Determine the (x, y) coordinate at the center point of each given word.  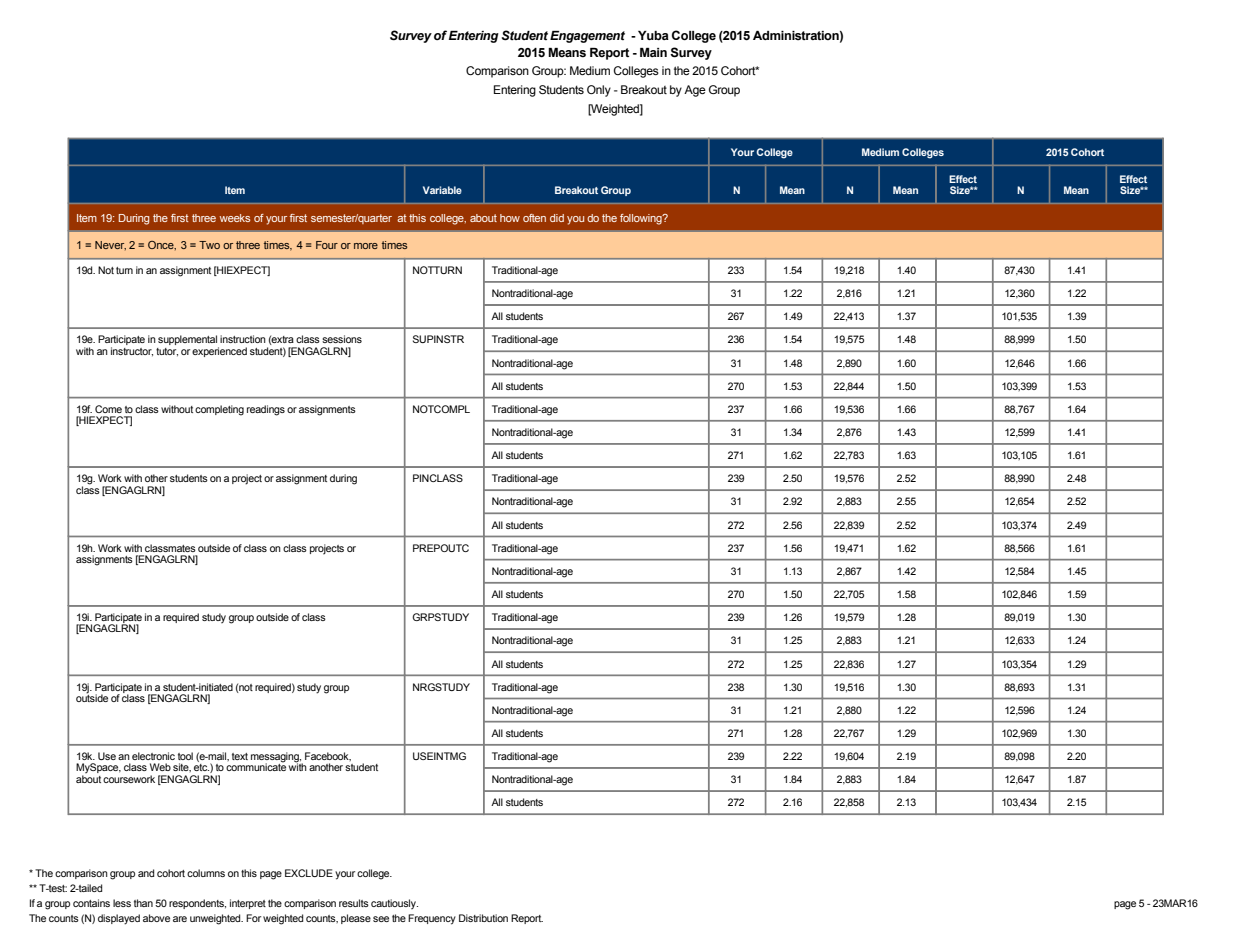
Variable (442, 190)
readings (266, 410)
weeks (235, 218)
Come (108, 409)
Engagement (587, 37)
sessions (342, 339)
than (143, 903)
